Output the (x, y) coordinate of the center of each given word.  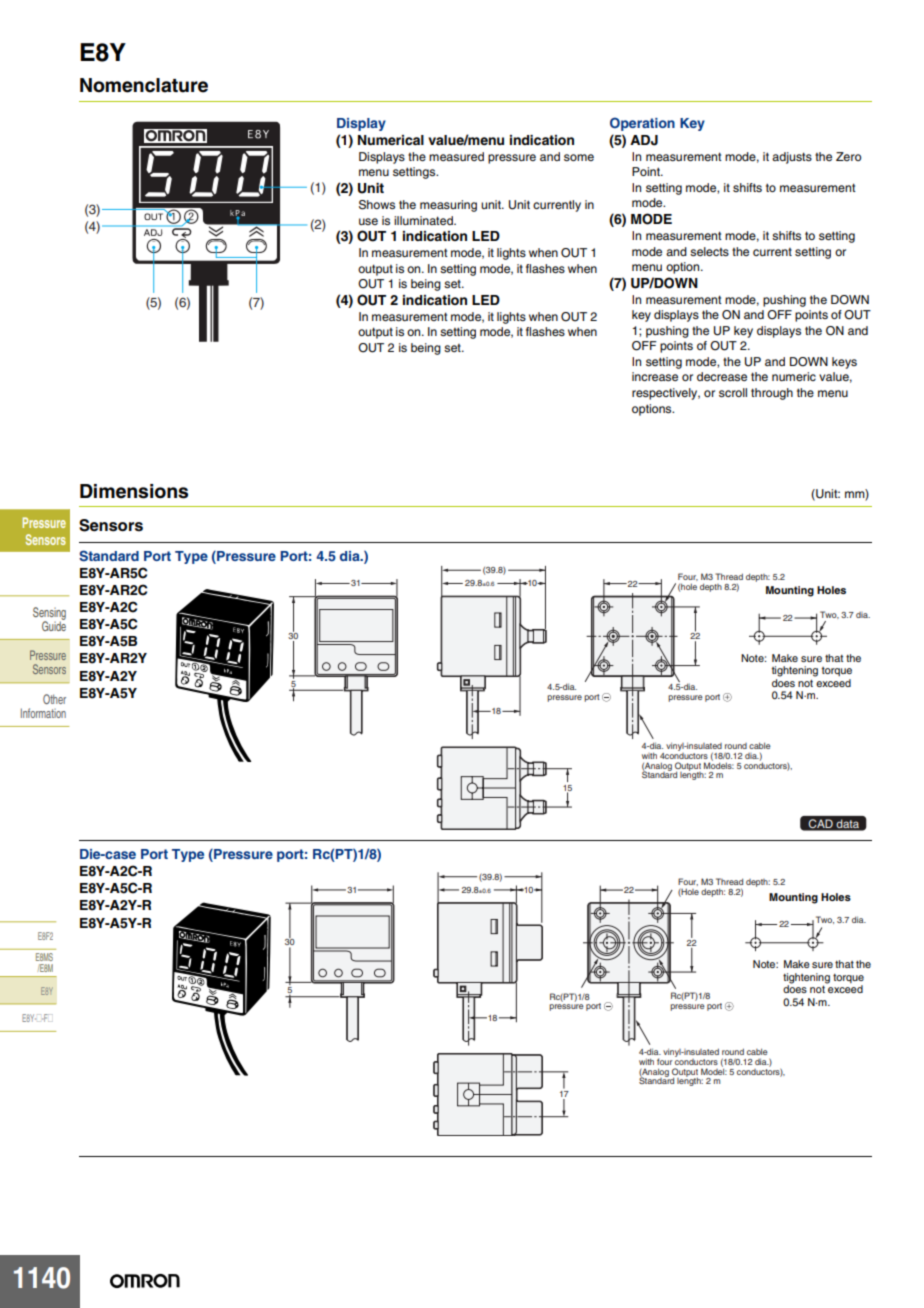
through (772, 394)
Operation (642, 124)
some (579, 157)
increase (655, 376)
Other (54, 699)
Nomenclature (144, 85)
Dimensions (134, 491)
